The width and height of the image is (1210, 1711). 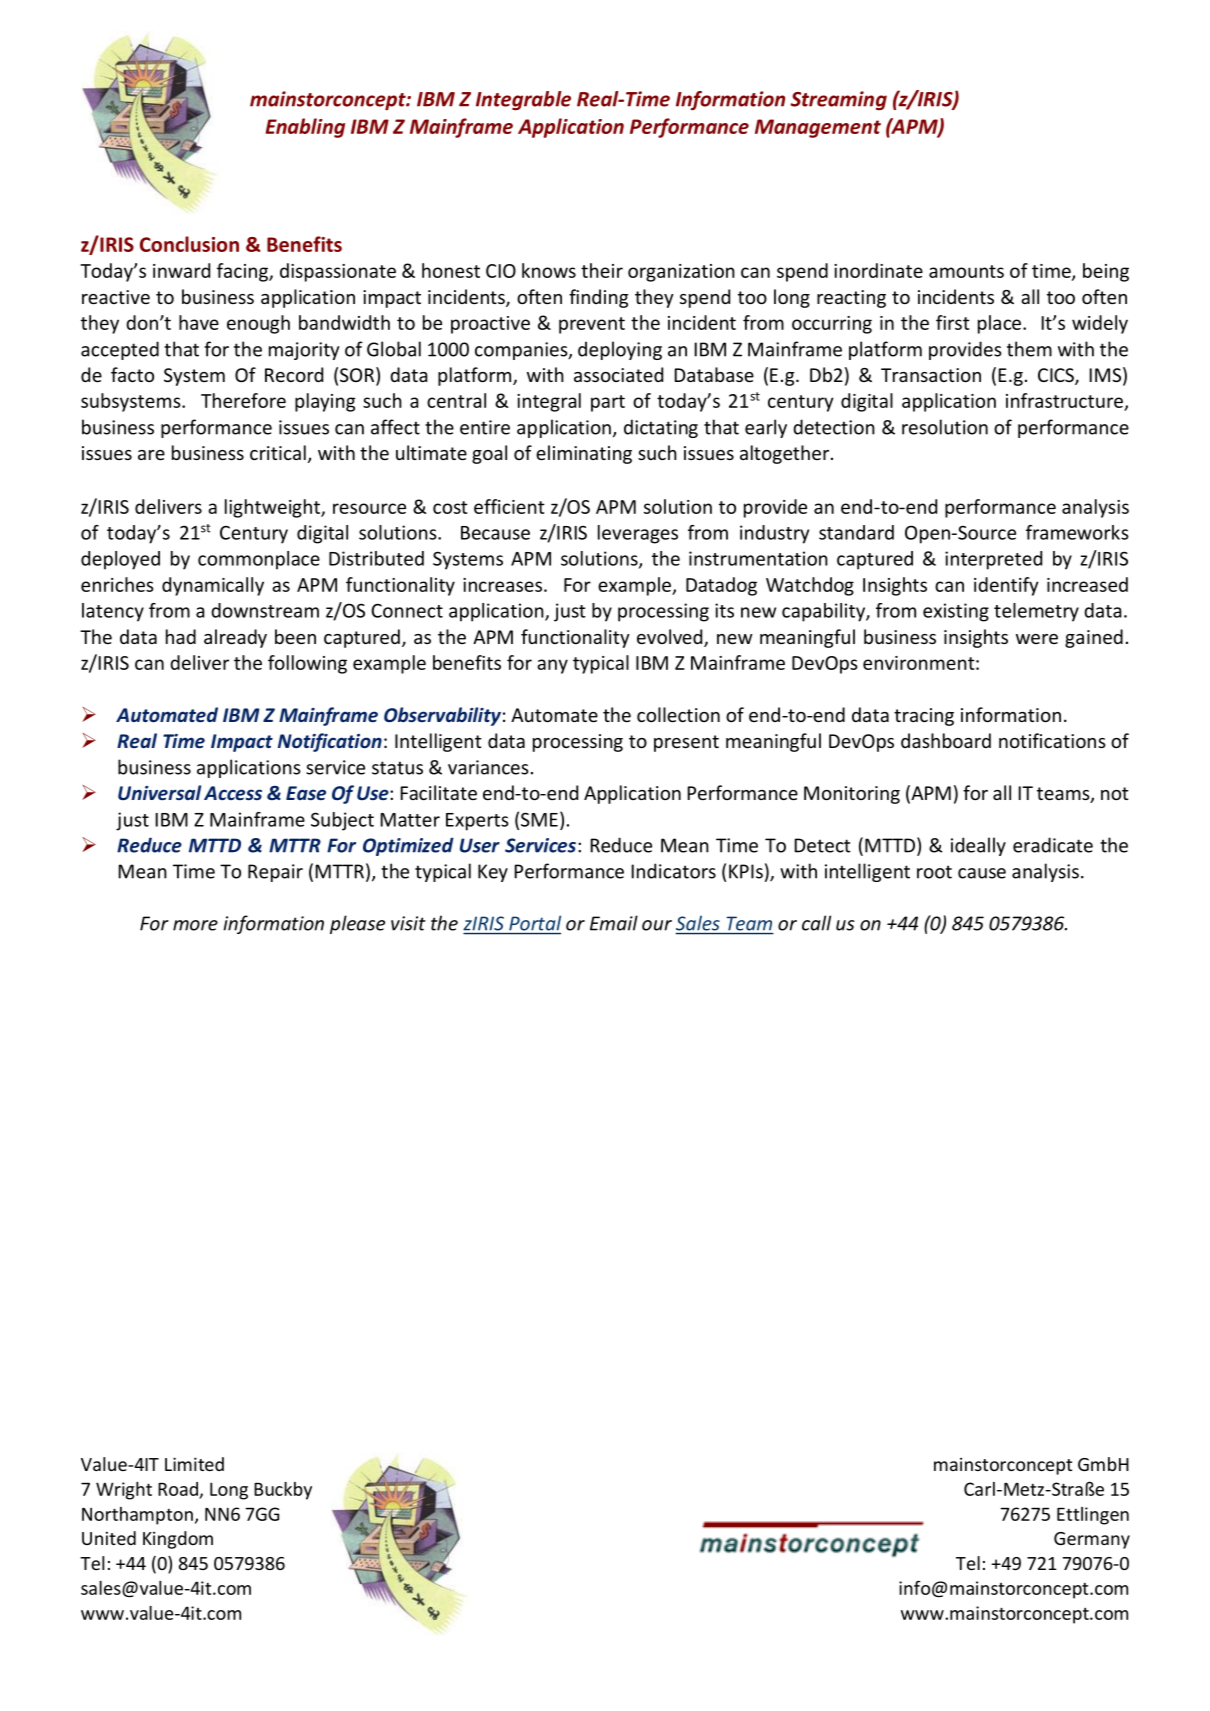 What do you see at coordinates (993, 560) in the image?
I see `interpreted` at bounding box center [993, 560].
